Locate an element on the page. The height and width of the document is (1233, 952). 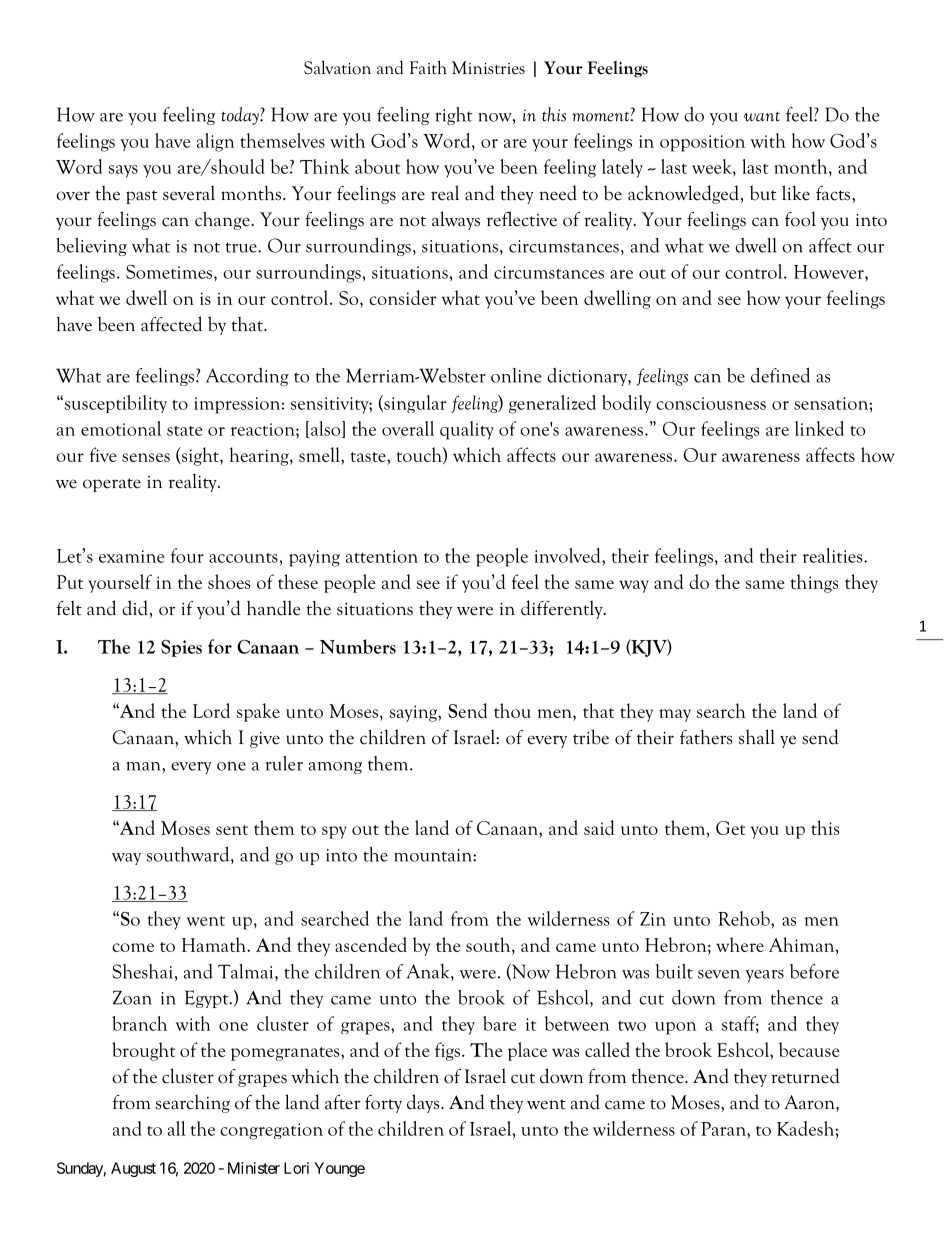
days is located at coordinates (424, 1103).
